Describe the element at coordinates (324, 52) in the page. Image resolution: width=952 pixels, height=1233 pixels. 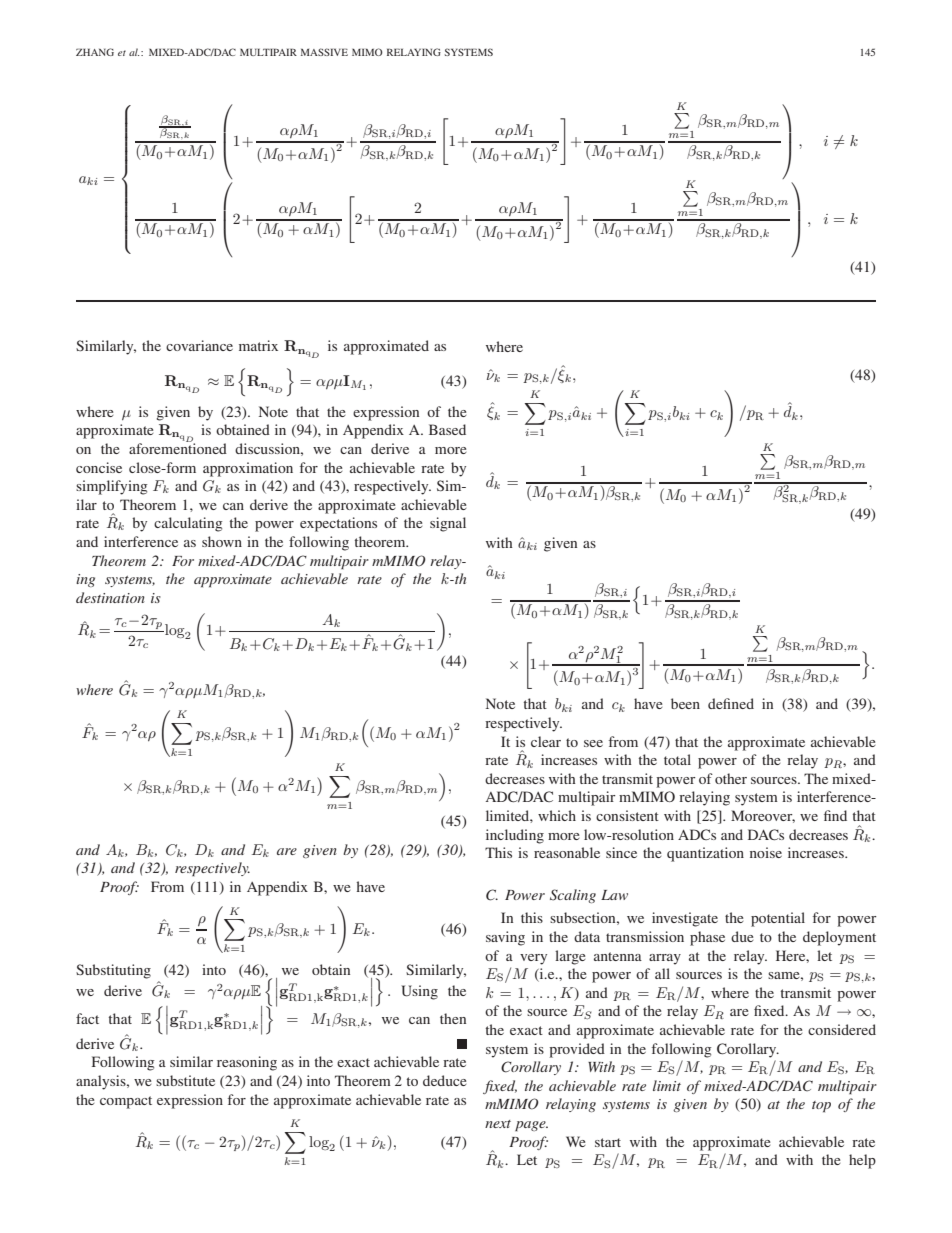
I see `MASSIVE` at that location.
